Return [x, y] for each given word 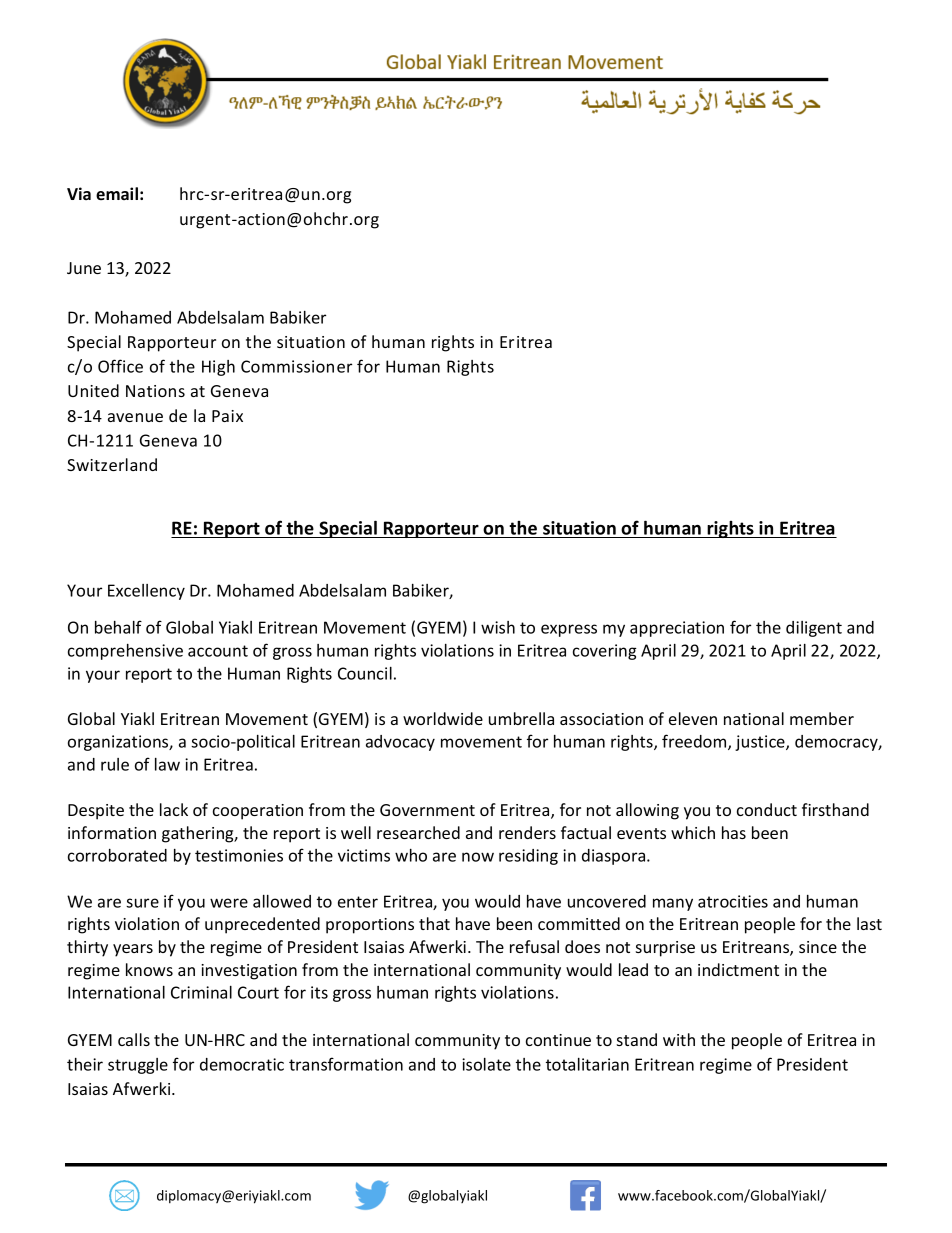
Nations [155, 391]
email [117, 193]
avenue [135, 417]
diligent [814, 629]
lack [174, 809]
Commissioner [296, 366]
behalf [118, 627]
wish [498, 627]
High [218, 368]
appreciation [677, 629]
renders [527, 832]
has [734, 832]
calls [134, 1039]
